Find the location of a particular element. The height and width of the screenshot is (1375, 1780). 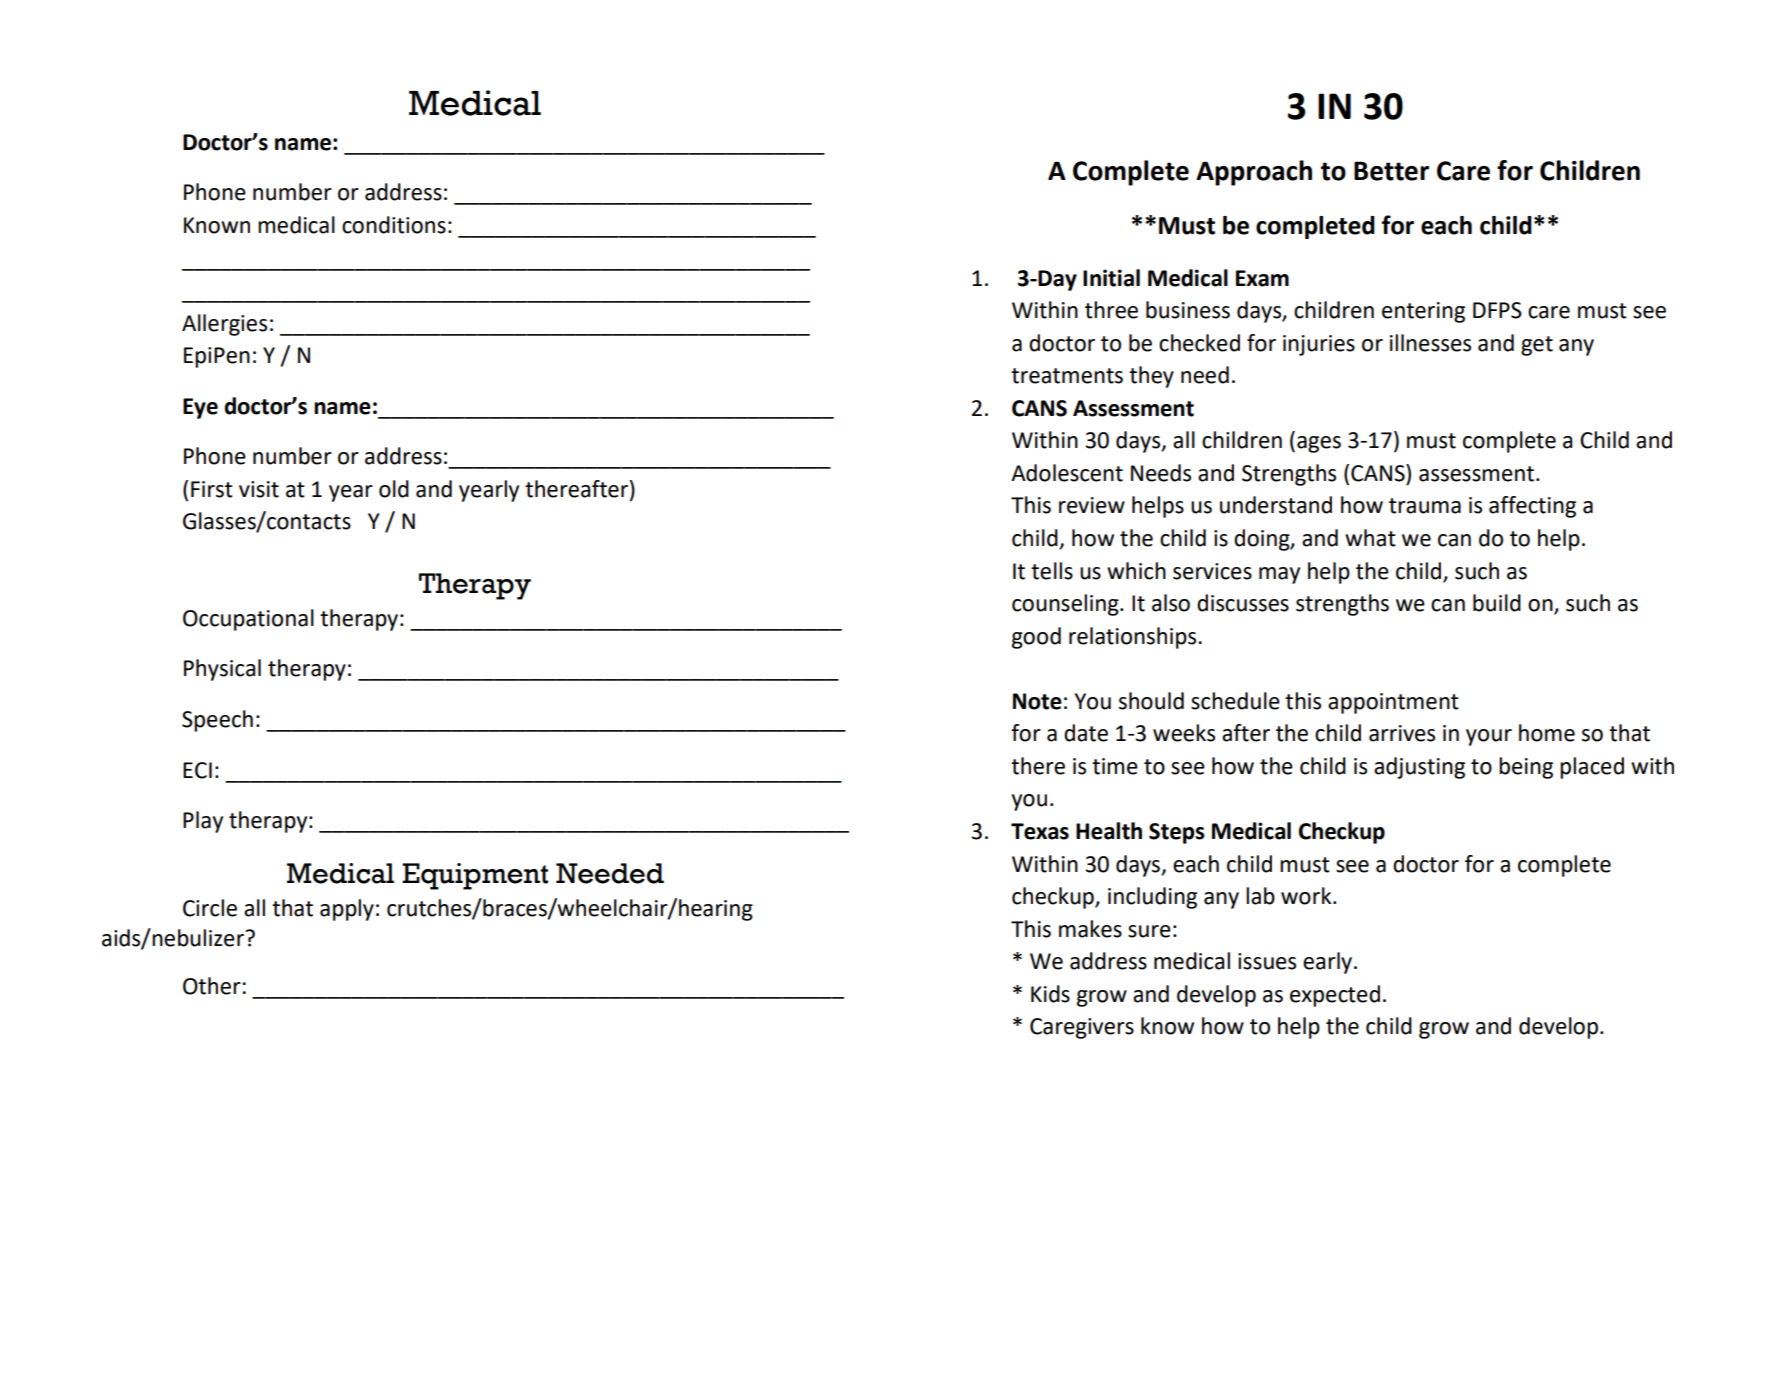

adjusting is located at coordinates (1419, 768).
